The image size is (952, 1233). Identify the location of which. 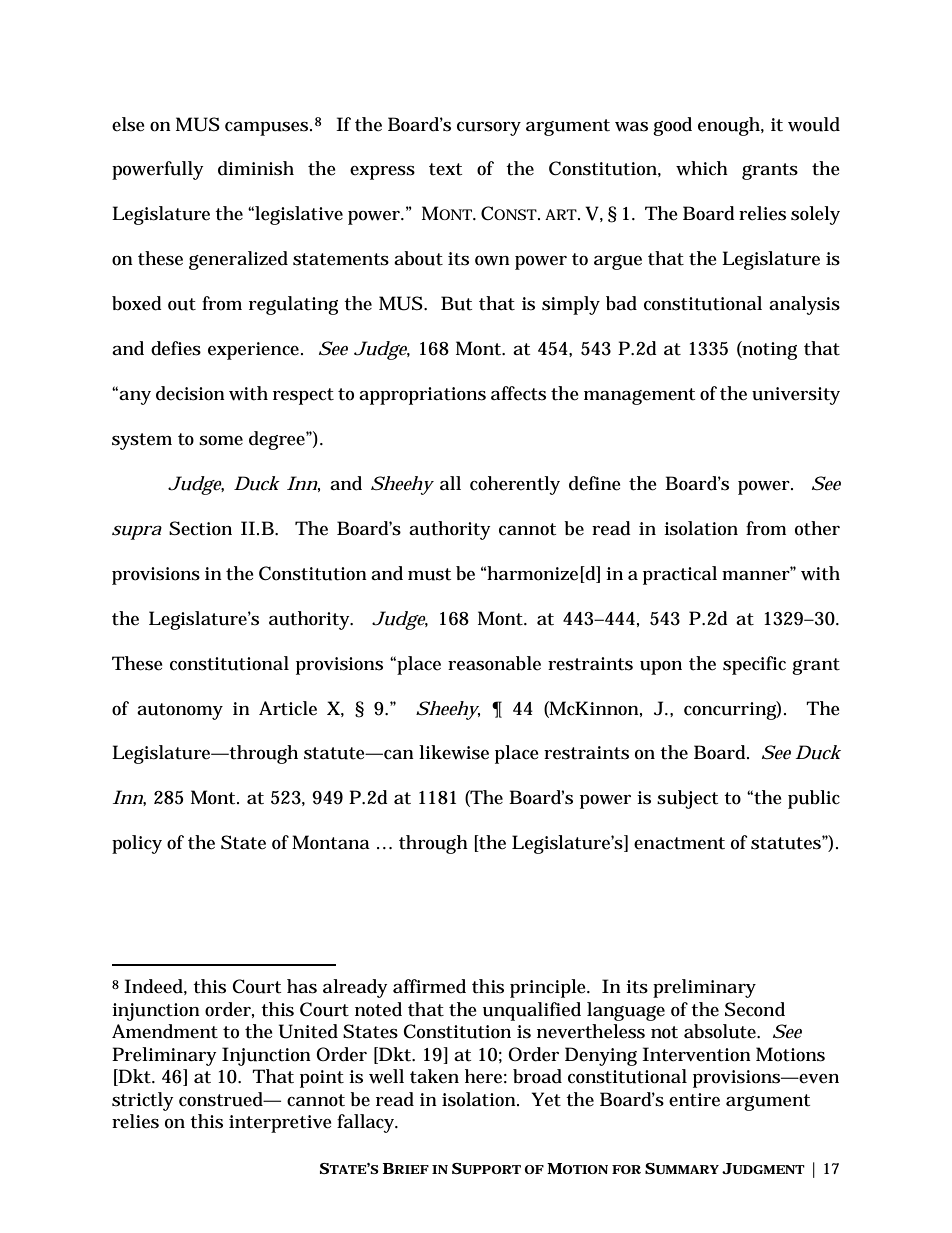
(702, 168).
